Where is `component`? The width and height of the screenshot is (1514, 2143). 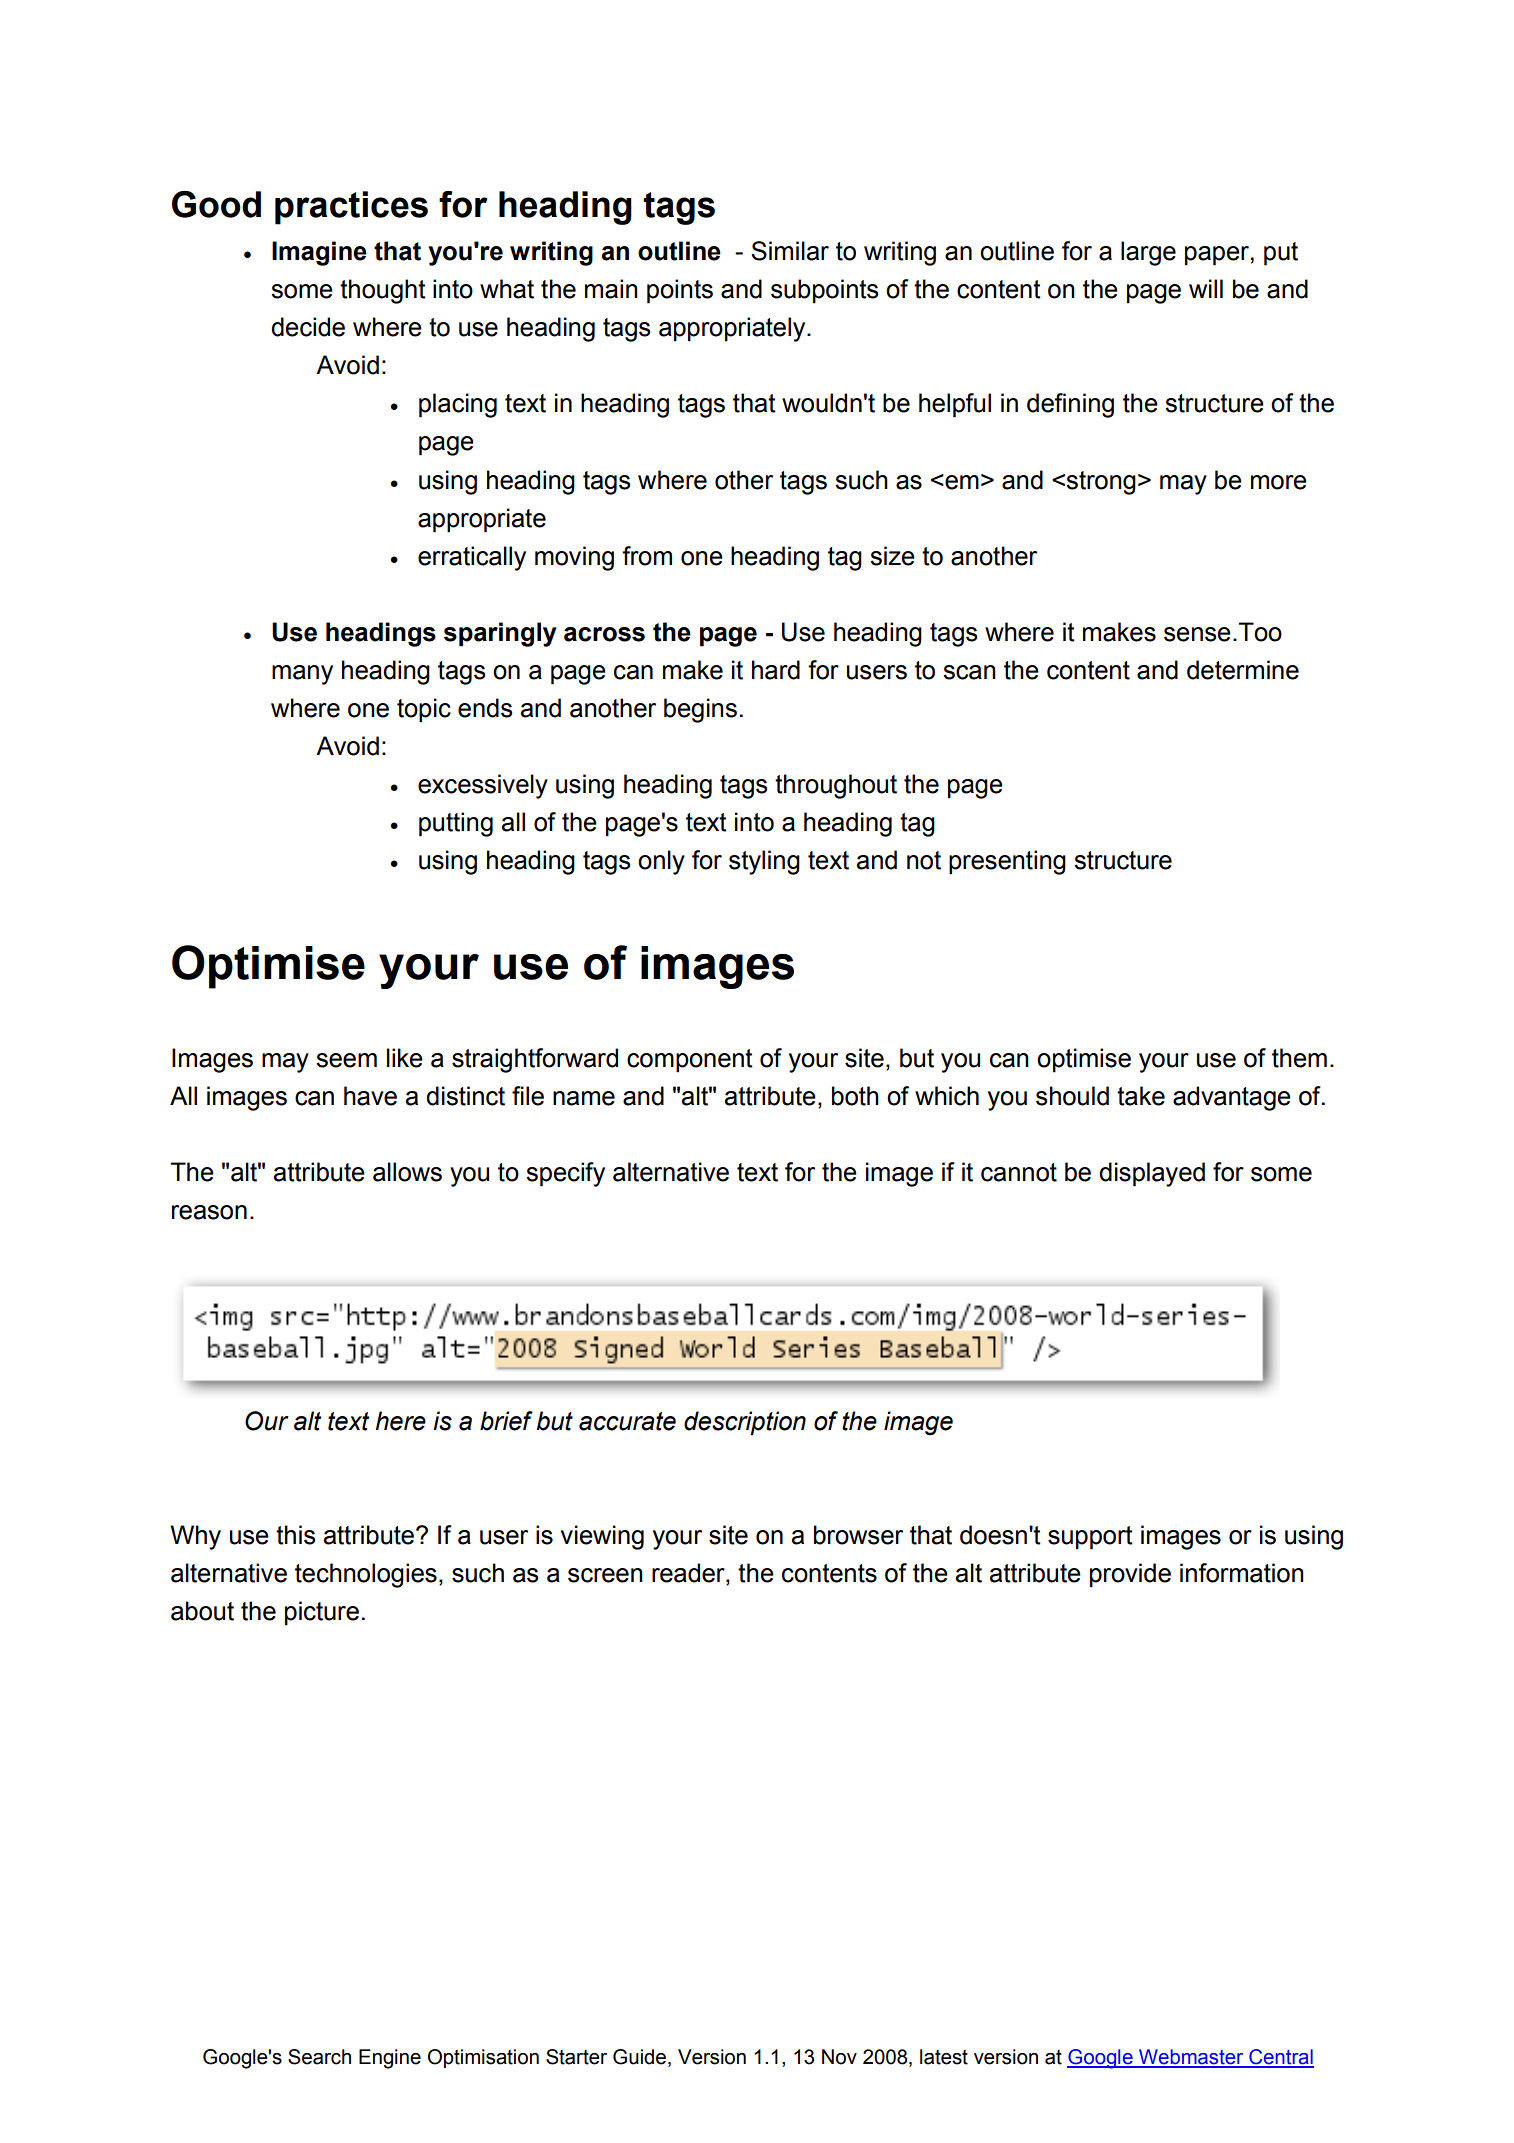 component is located at coordinates (690, 1061).
